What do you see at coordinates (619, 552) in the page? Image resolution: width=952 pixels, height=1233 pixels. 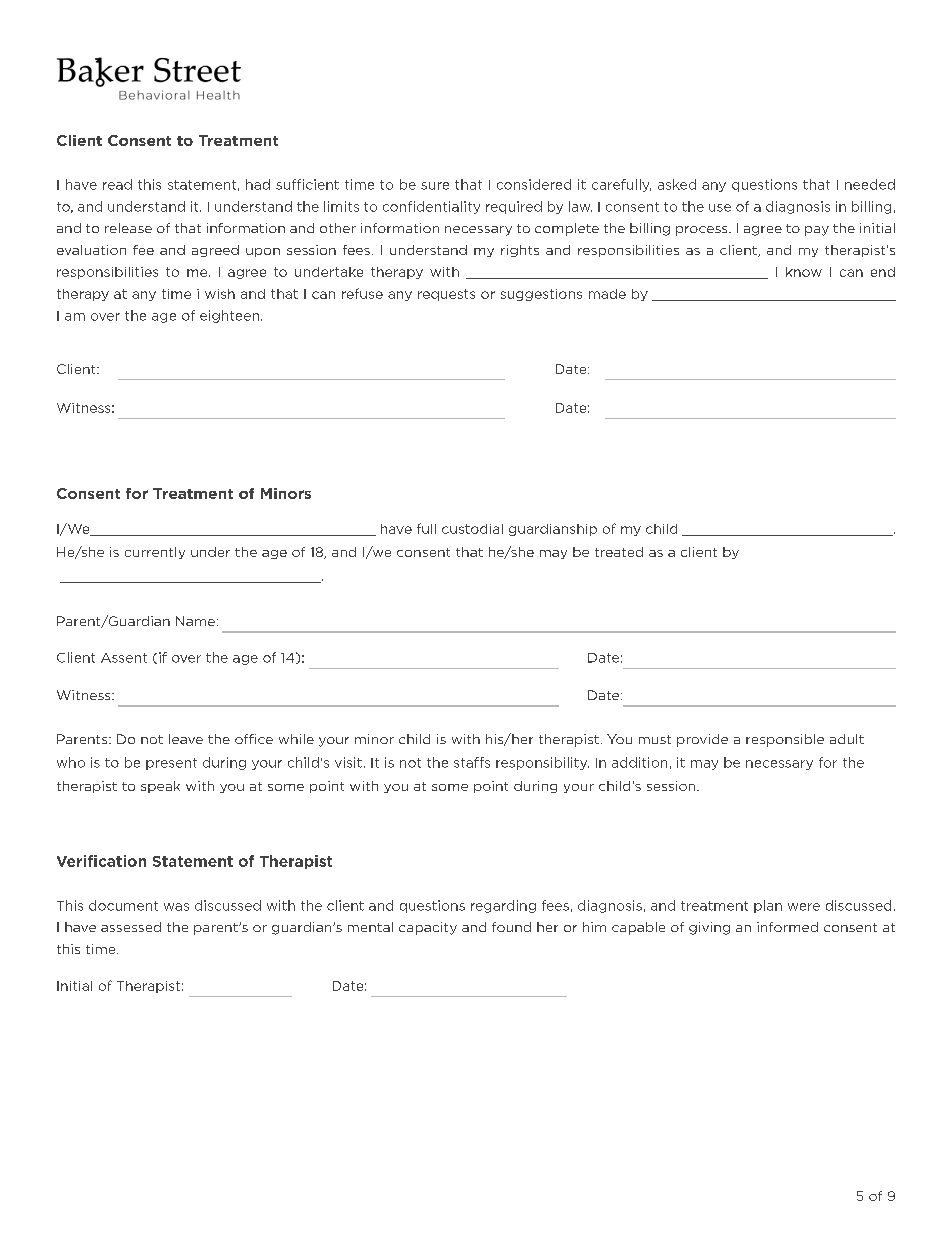 I see `treated` at bounding box center [619, 552].
